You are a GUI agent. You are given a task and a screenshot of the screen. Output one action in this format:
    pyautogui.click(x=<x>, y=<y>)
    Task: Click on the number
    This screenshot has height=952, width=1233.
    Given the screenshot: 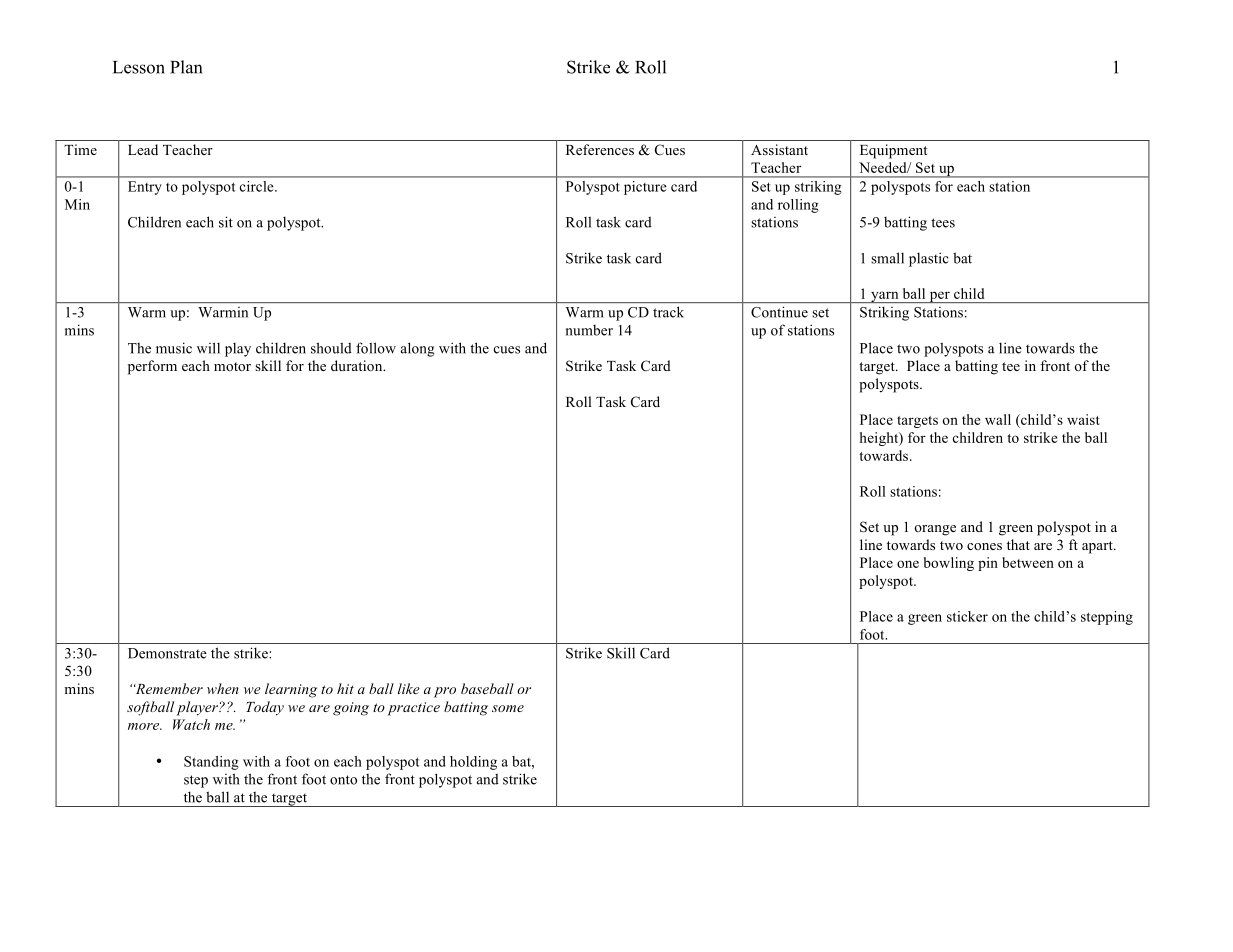 What is the action you would take?
    pyautogui.click(x=589, y=330)
